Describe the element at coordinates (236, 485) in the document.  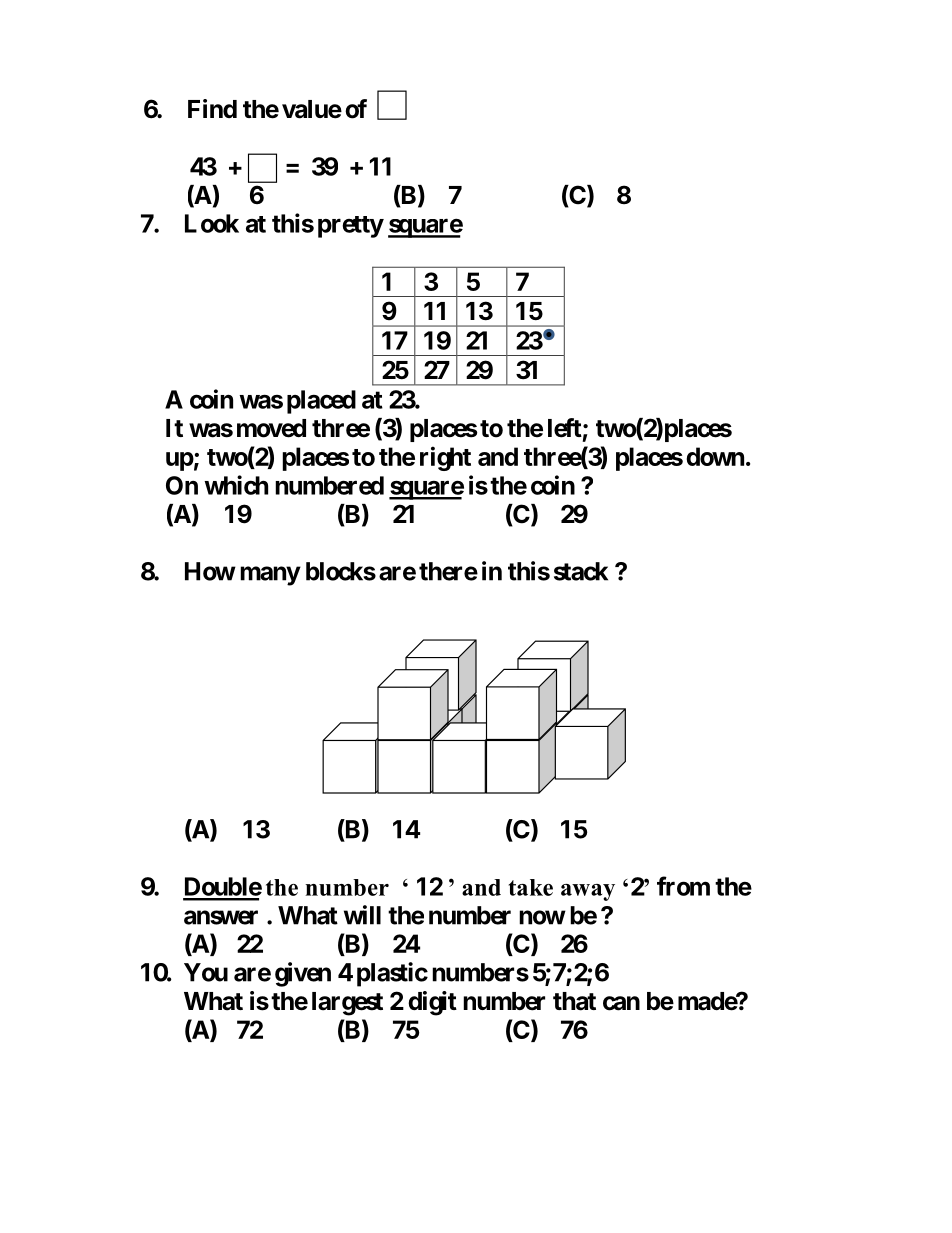
I see `which` at that location.
